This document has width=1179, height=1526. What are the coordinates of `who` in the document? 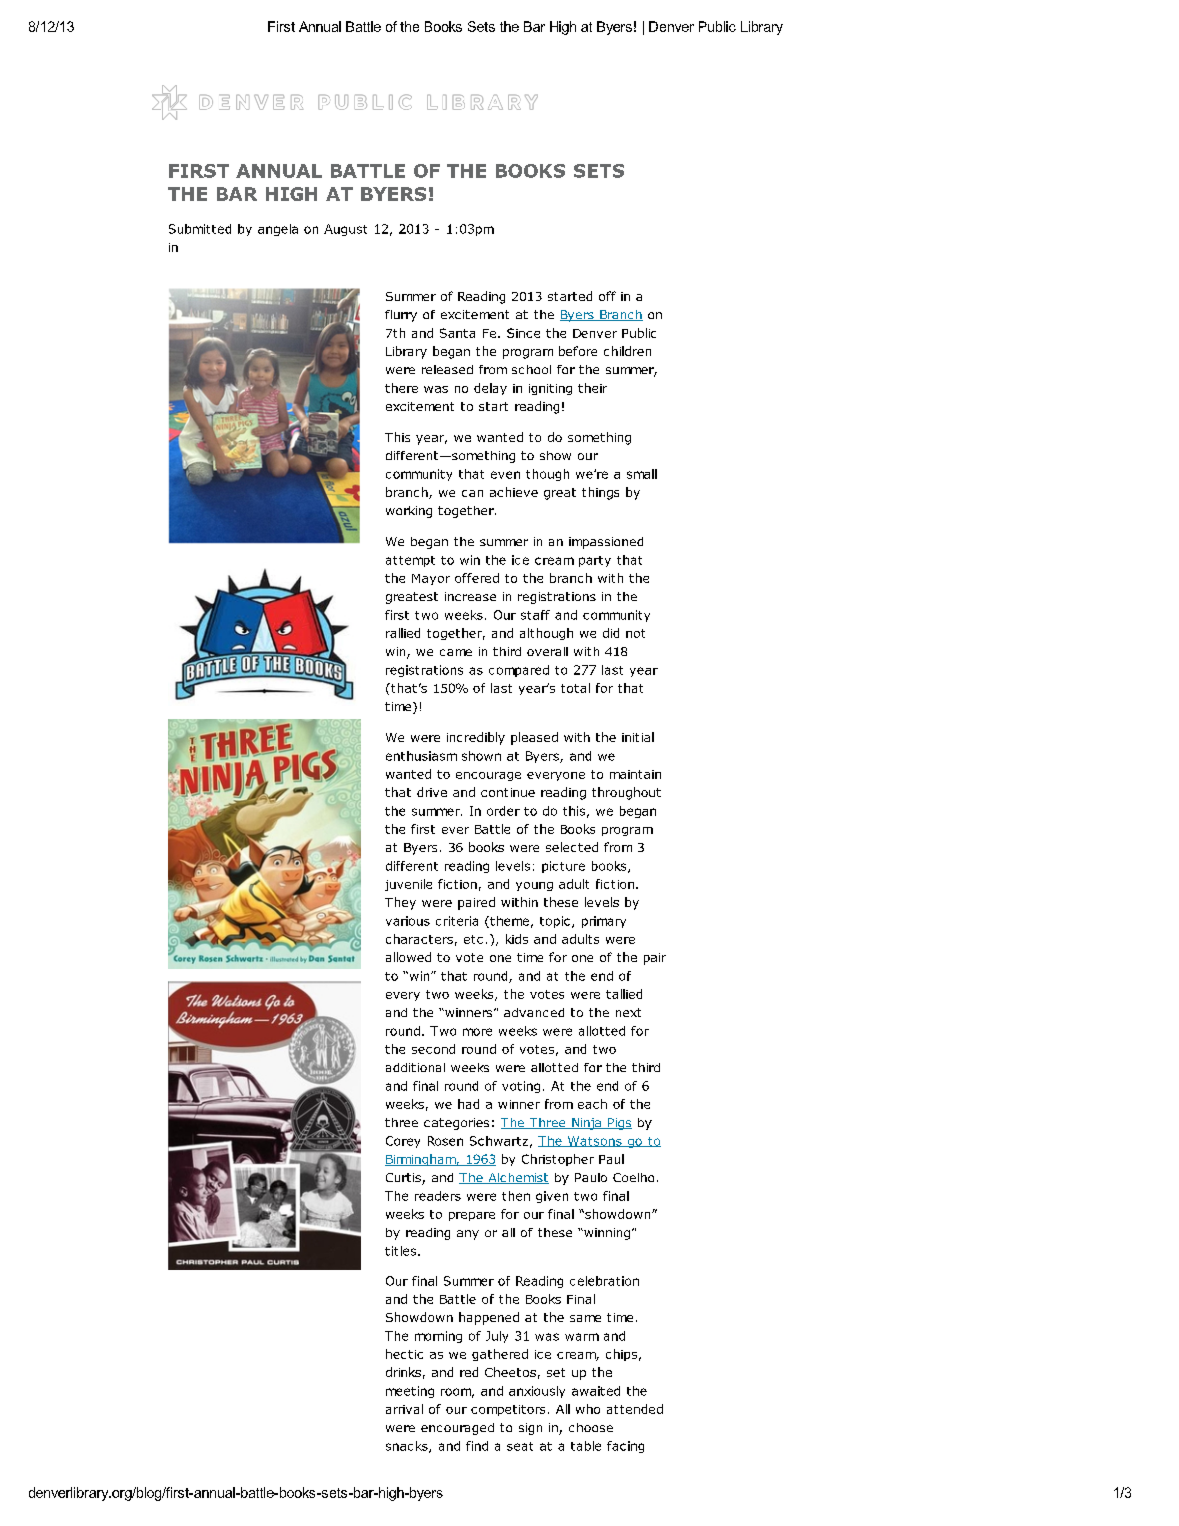 It's located at (588, 1409).
